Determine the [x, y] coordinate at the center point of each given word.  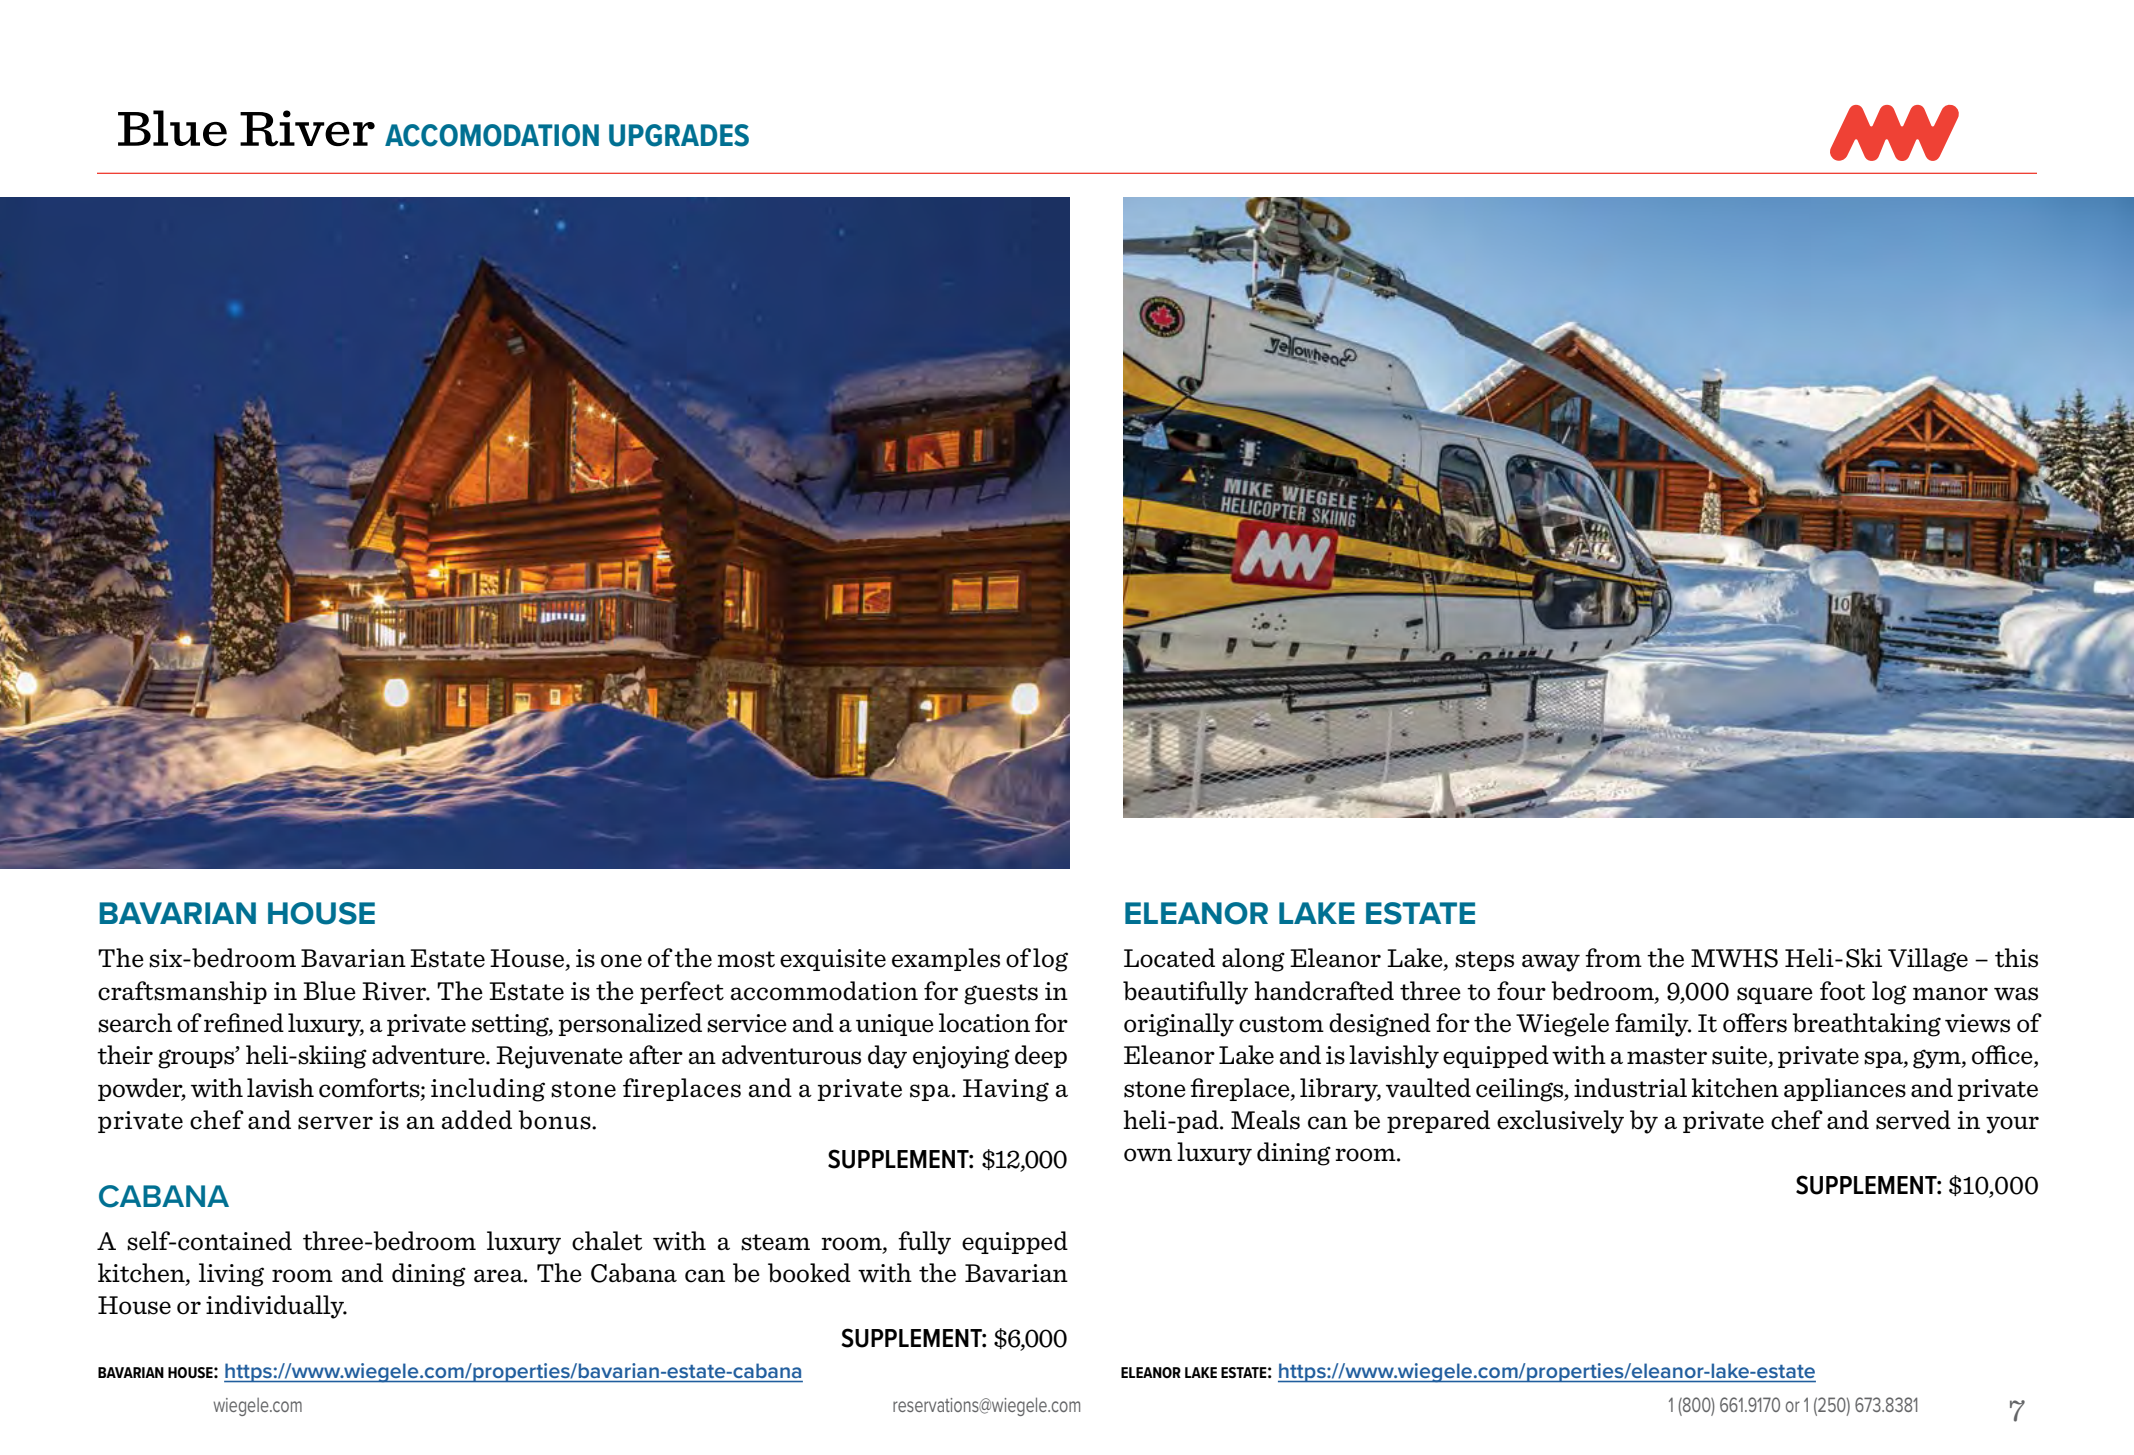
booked [809, 1273]
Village [1928, 960]
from [1613, 958]
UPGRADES [679, 135]
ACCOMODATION [492, 135]
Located [1169, 958]
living [231, 1275]
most [746, 959]
